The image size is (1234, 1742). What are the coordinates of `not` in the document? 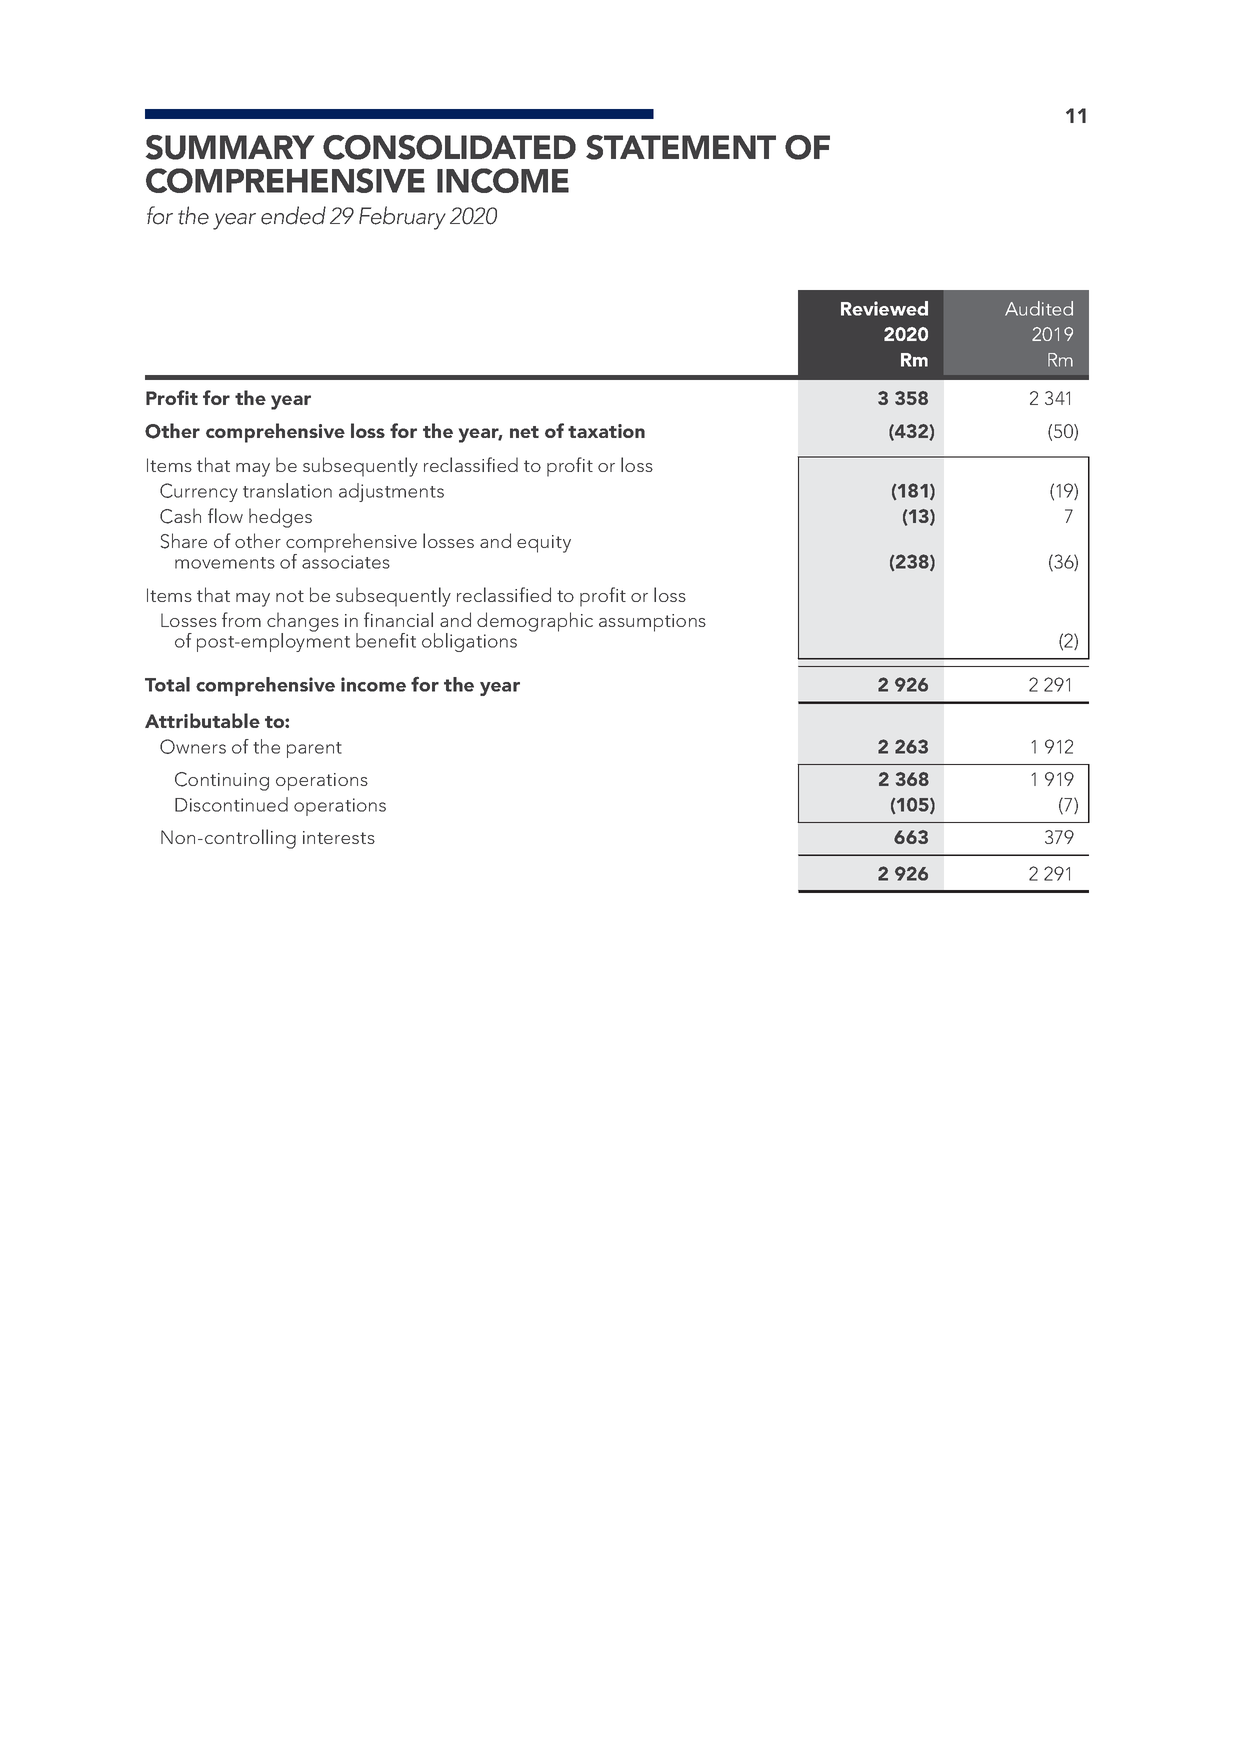 It's located at (290, 596).
